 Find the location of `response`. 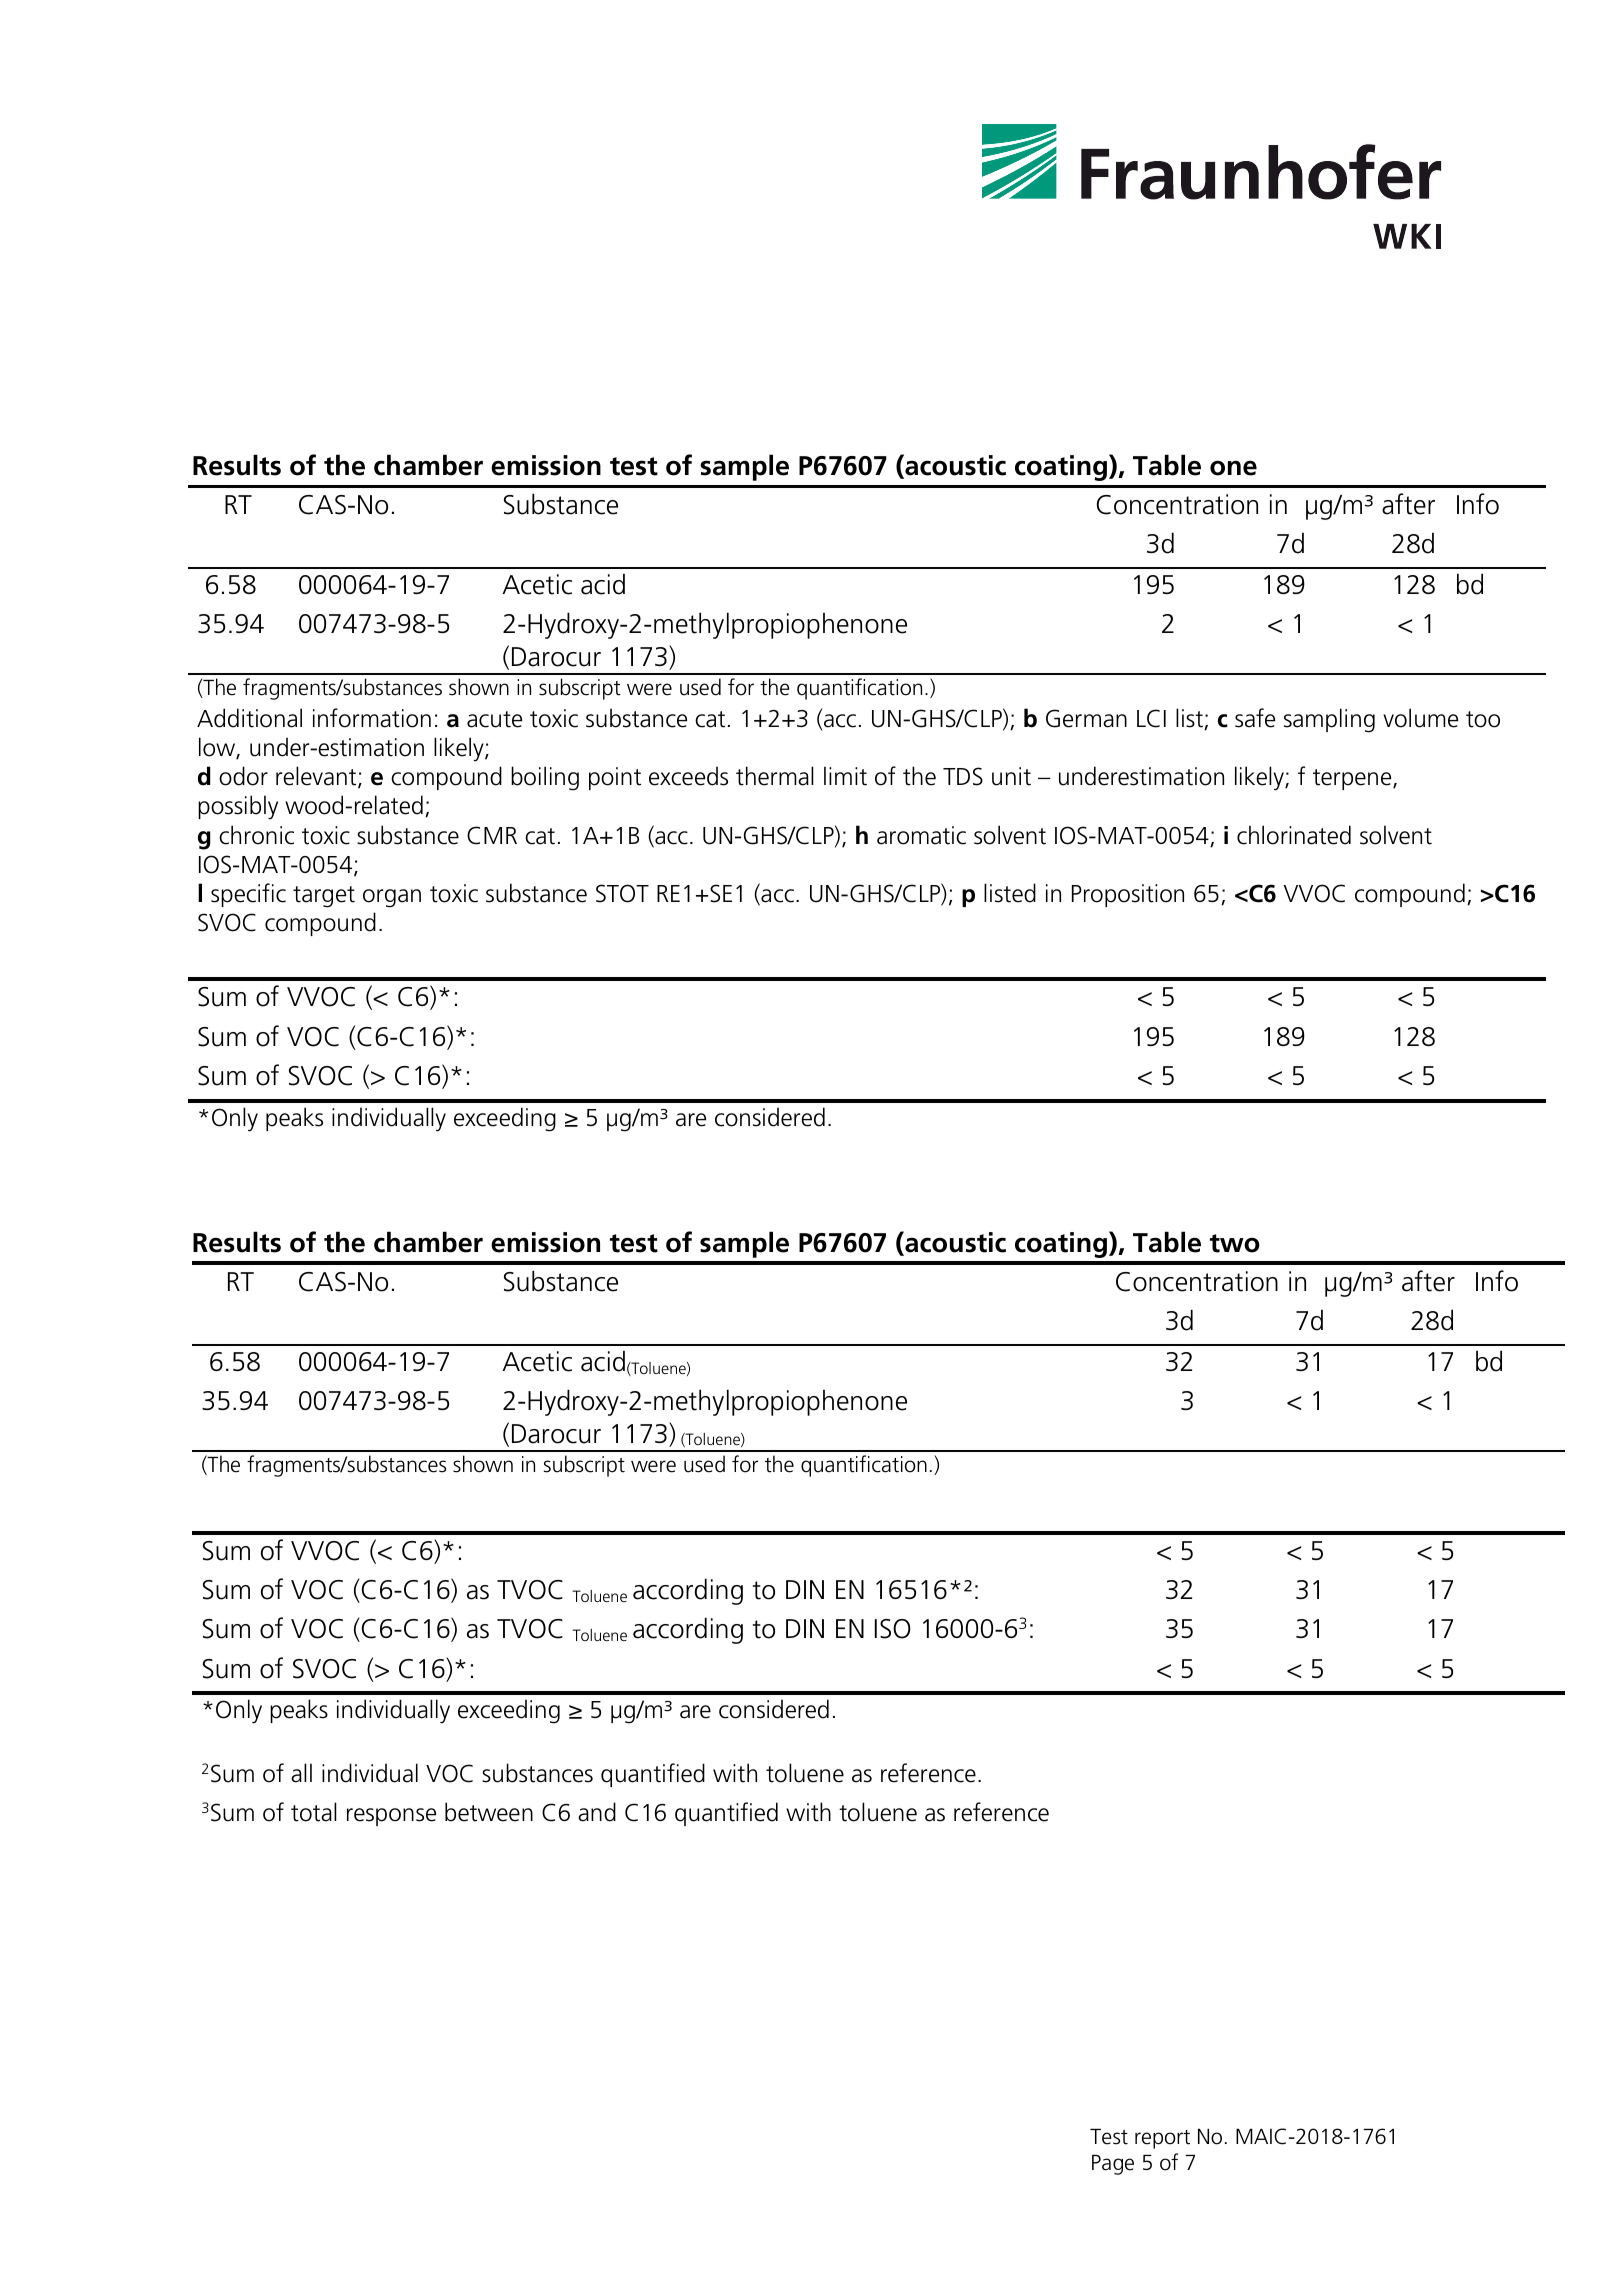

response is located at coordinates (391, 1817).
